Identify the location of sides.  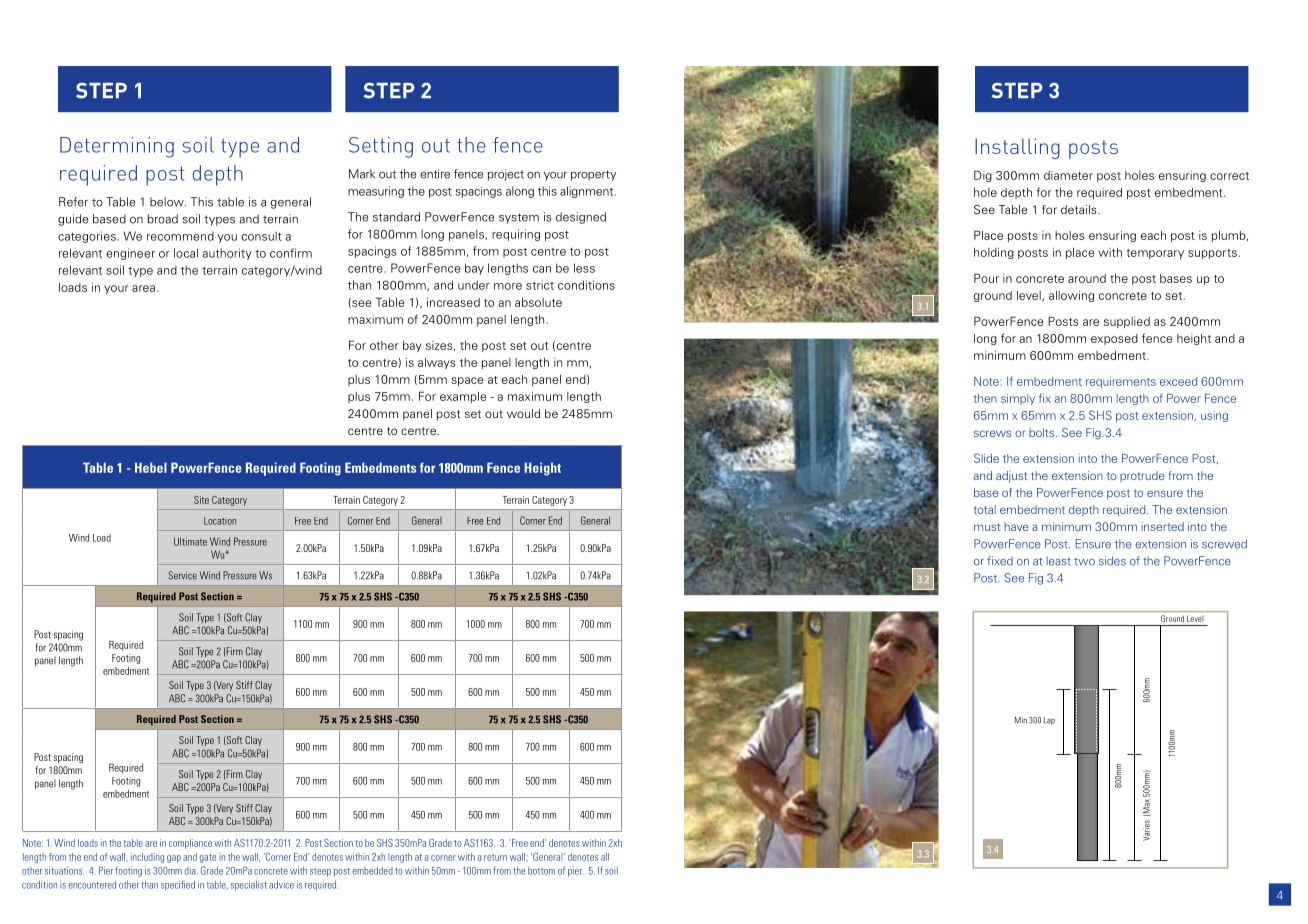
(1112, 561).
